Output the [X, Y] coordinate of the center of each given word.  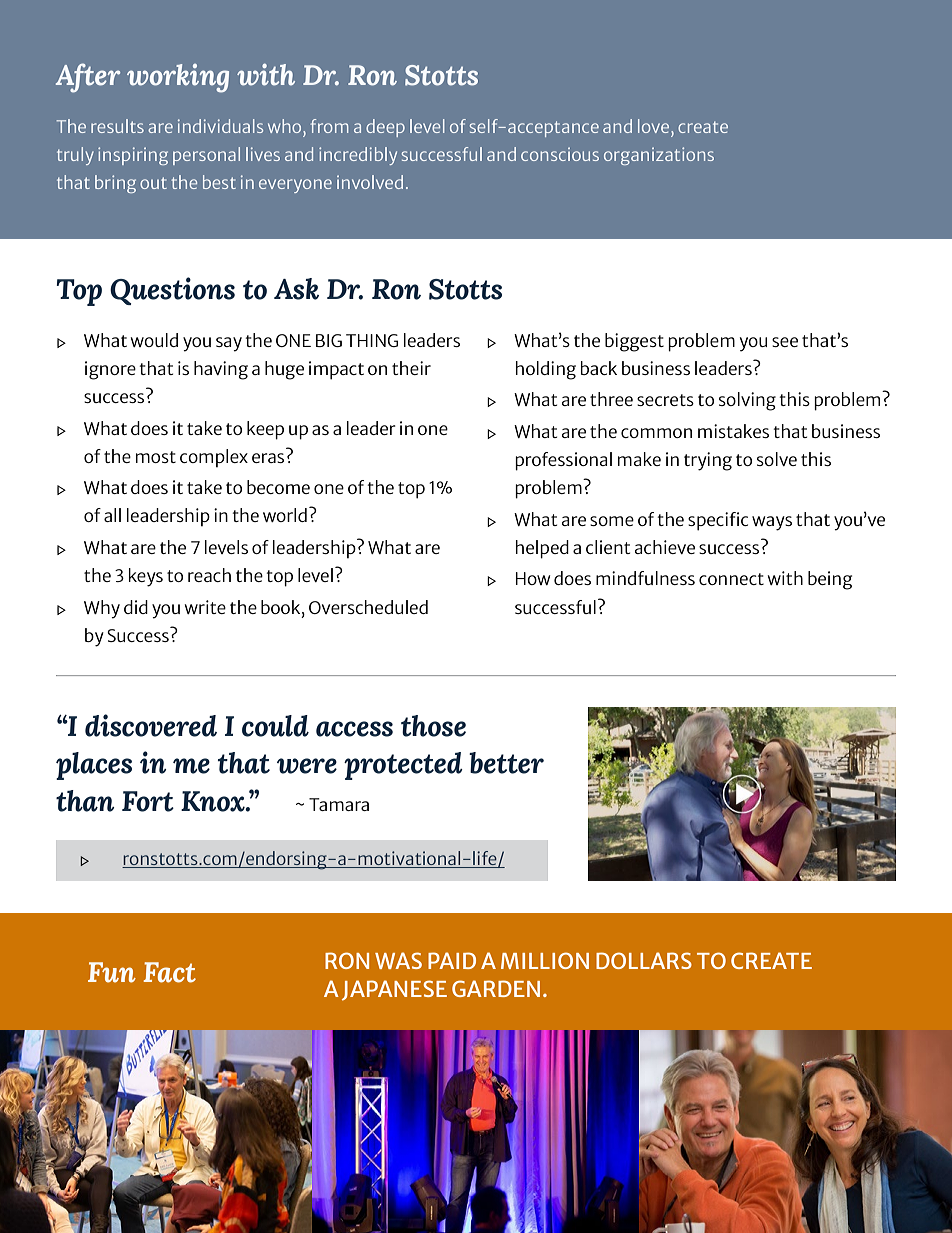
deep [385, 128]
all [112, 515]
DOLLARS [644, 960]
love [653, 126]
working [178, 78]
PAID [452, 960]
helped [542, 549]
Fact [169, 972]
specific [718, 521]
